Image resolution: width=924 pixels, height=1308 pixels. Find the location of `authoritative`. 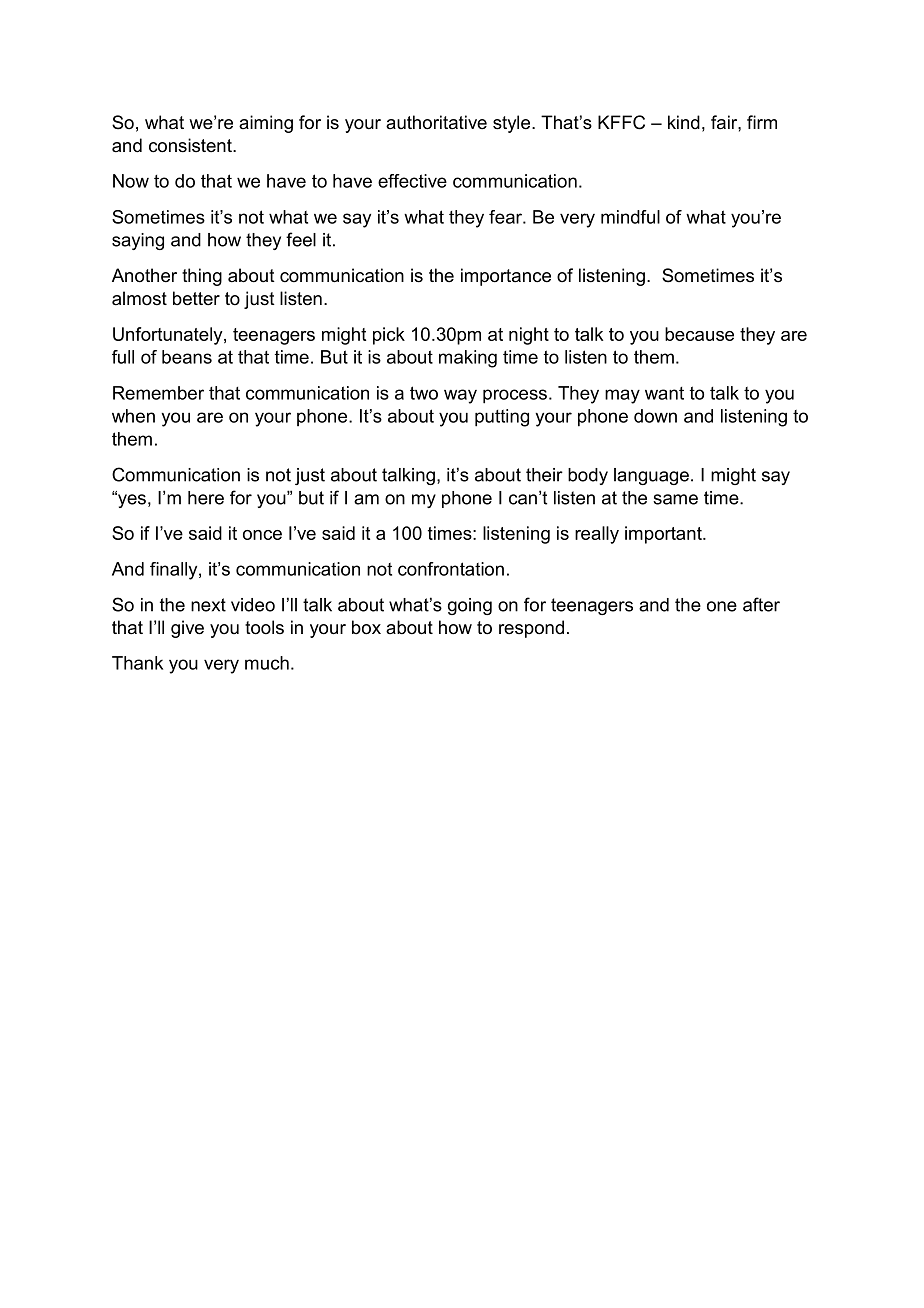

authoritative is located at coordinates (436, 122).
